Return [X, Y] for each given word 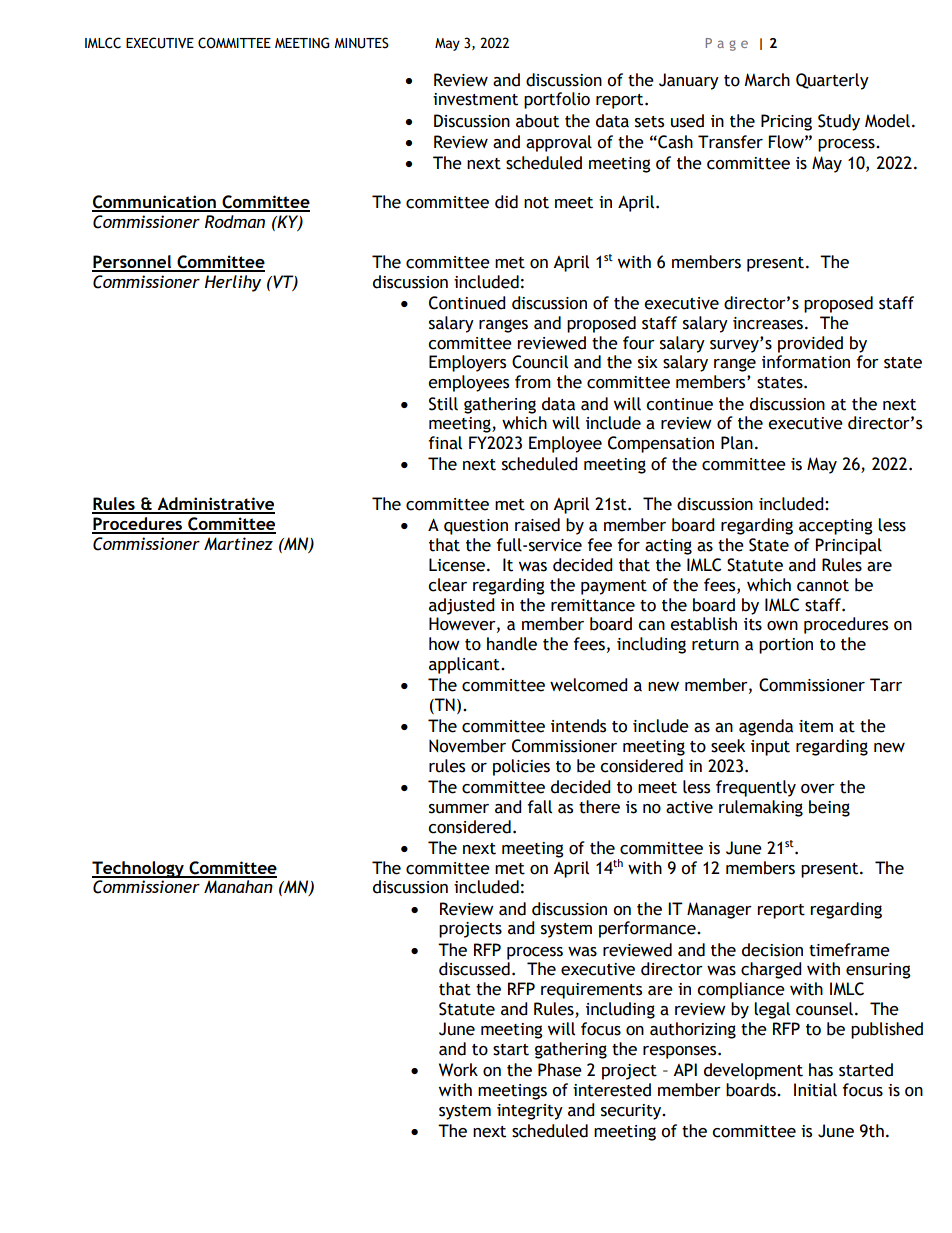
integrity [530, 1112]
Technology [139, 869]
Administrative [215, 505]
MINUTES [361, 43]
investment [475, 99]
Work [458, 1070]
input [770, 748]
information [806, 362]
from [533, 382]
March [767, 80]
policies [521, 767]
